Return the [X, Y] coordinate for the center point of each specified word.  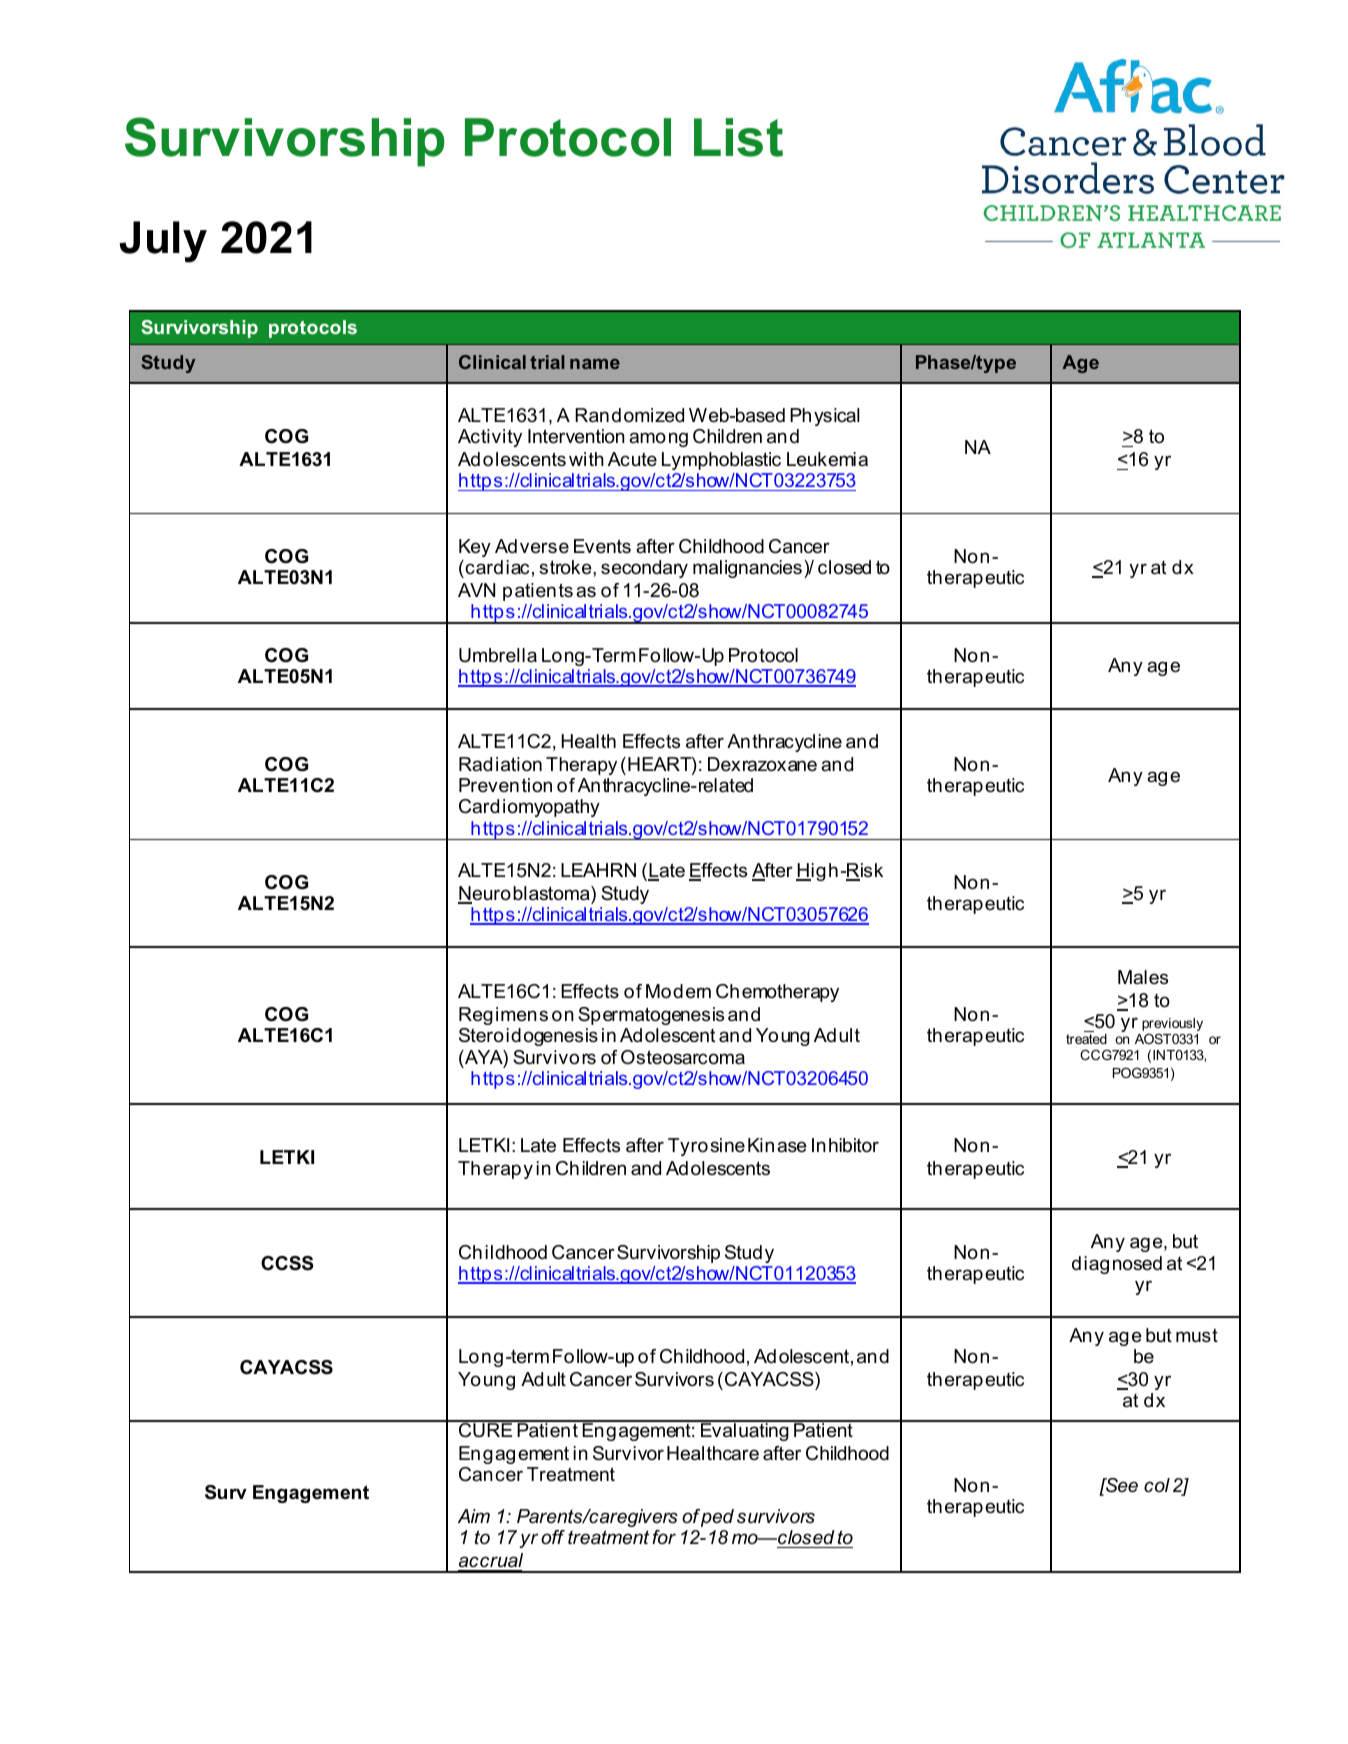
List [738, 137]
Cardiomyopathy [529, 808]
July [163, 242]
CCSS [287, 1263]
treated [1086, 1039]
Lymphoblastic [721, 461]
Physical [825, 417]
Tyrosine [706, 1147]
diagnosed [1117, 1265]
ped [717, 1518]
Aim [474, 1516]
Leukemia [827, 459]
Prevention [505, 785]
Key [475, 548]
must [1197, 1335]
